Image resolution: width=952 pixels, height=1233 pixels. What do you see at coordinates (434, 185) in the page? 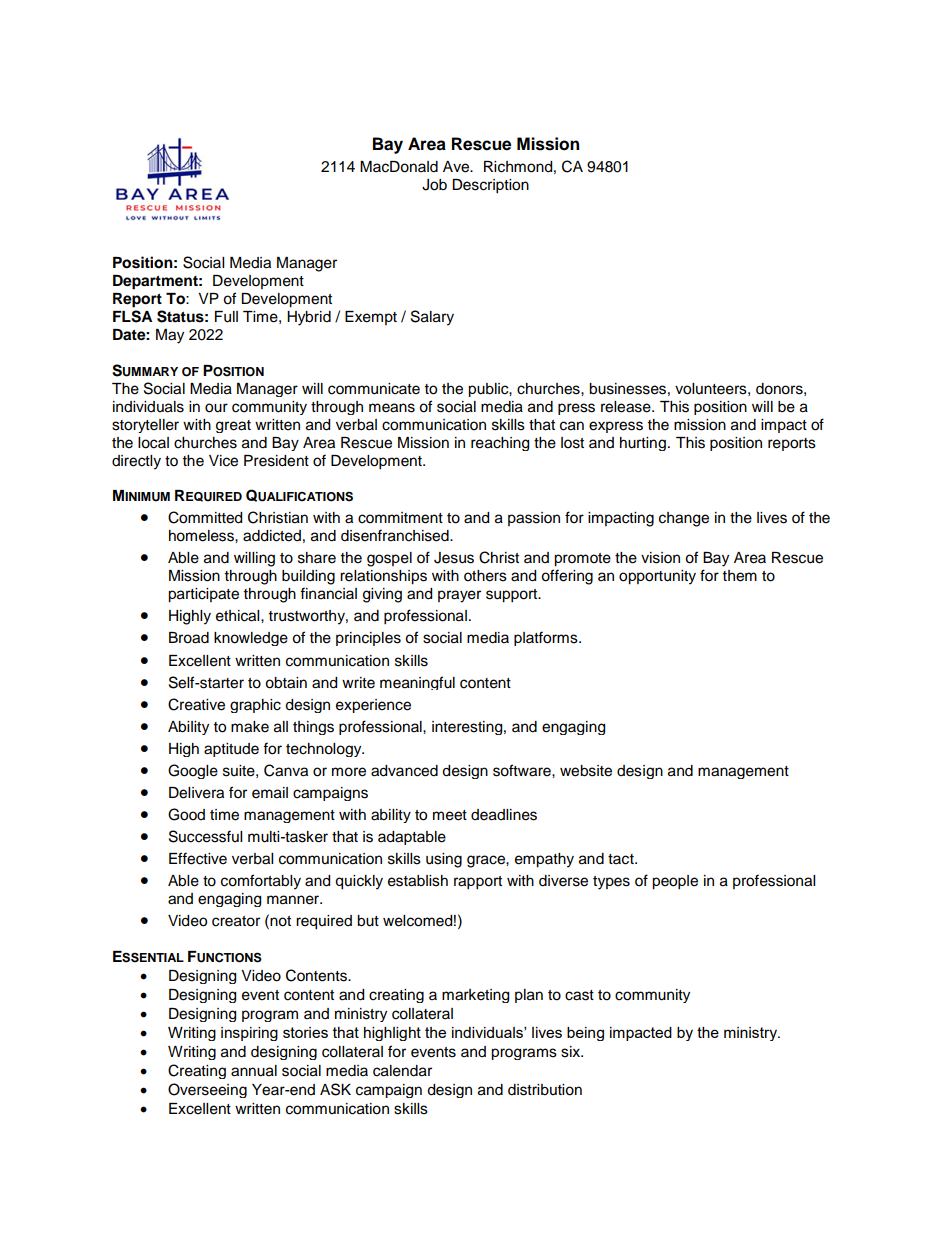
I see `Job` at bounding box center [434, 185].
